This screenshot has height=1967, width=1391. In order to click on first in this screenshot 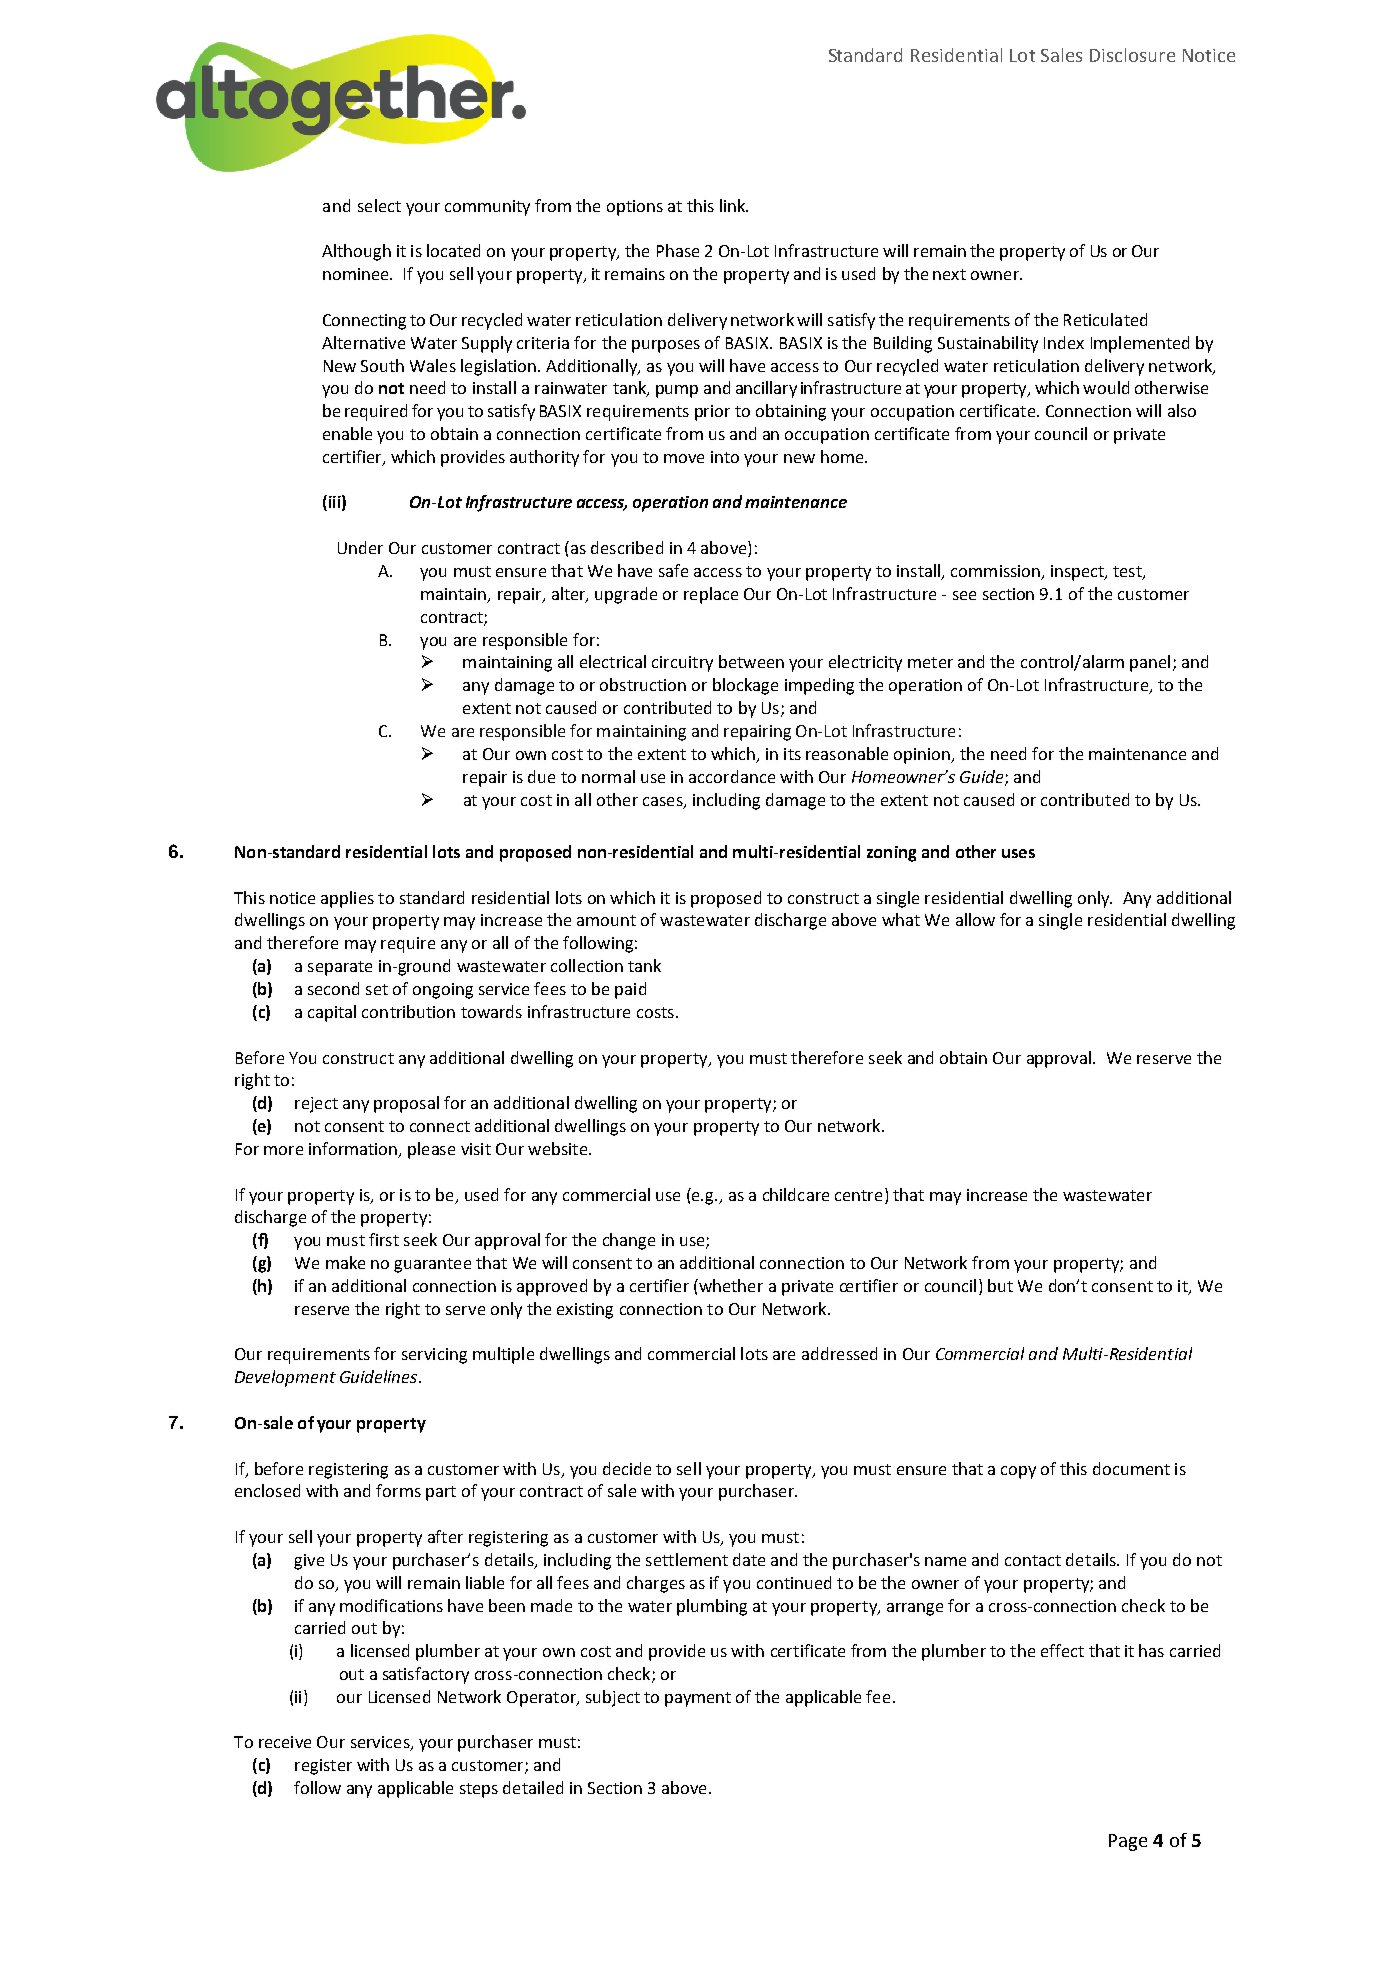, I will do `click(384, 1239)`.
